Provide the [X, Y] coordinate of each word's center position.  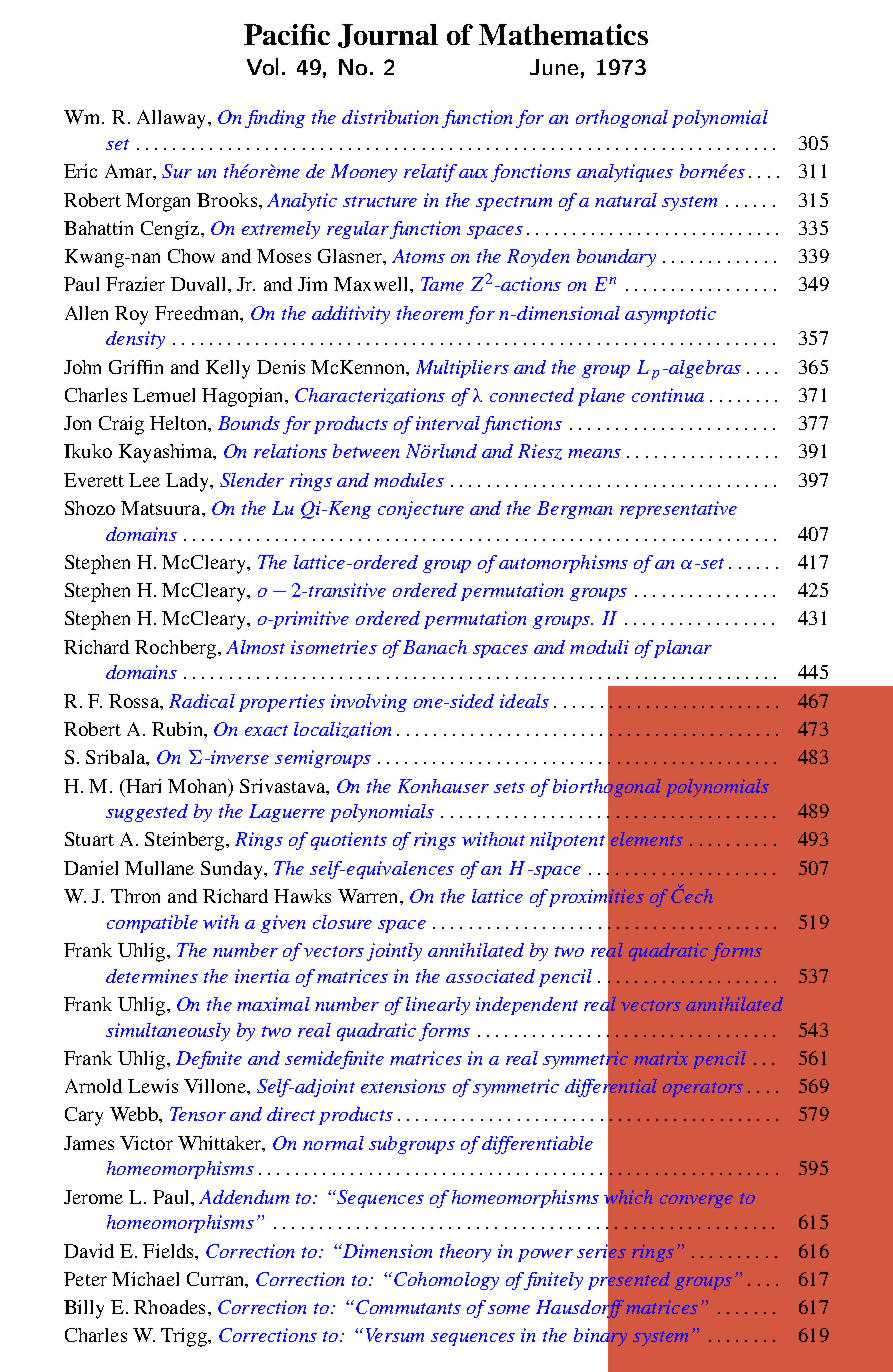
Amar [129, 171]
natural [626, 200]
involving [369, 703]
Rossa [135, 701]
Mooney [364, 173]
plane [601, 397]
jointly [394, 952]
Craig [121, 425]
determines [152, 976]
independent [527, 1006]
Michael [145, 1279]
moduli [599, 647]
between [366, 451]
